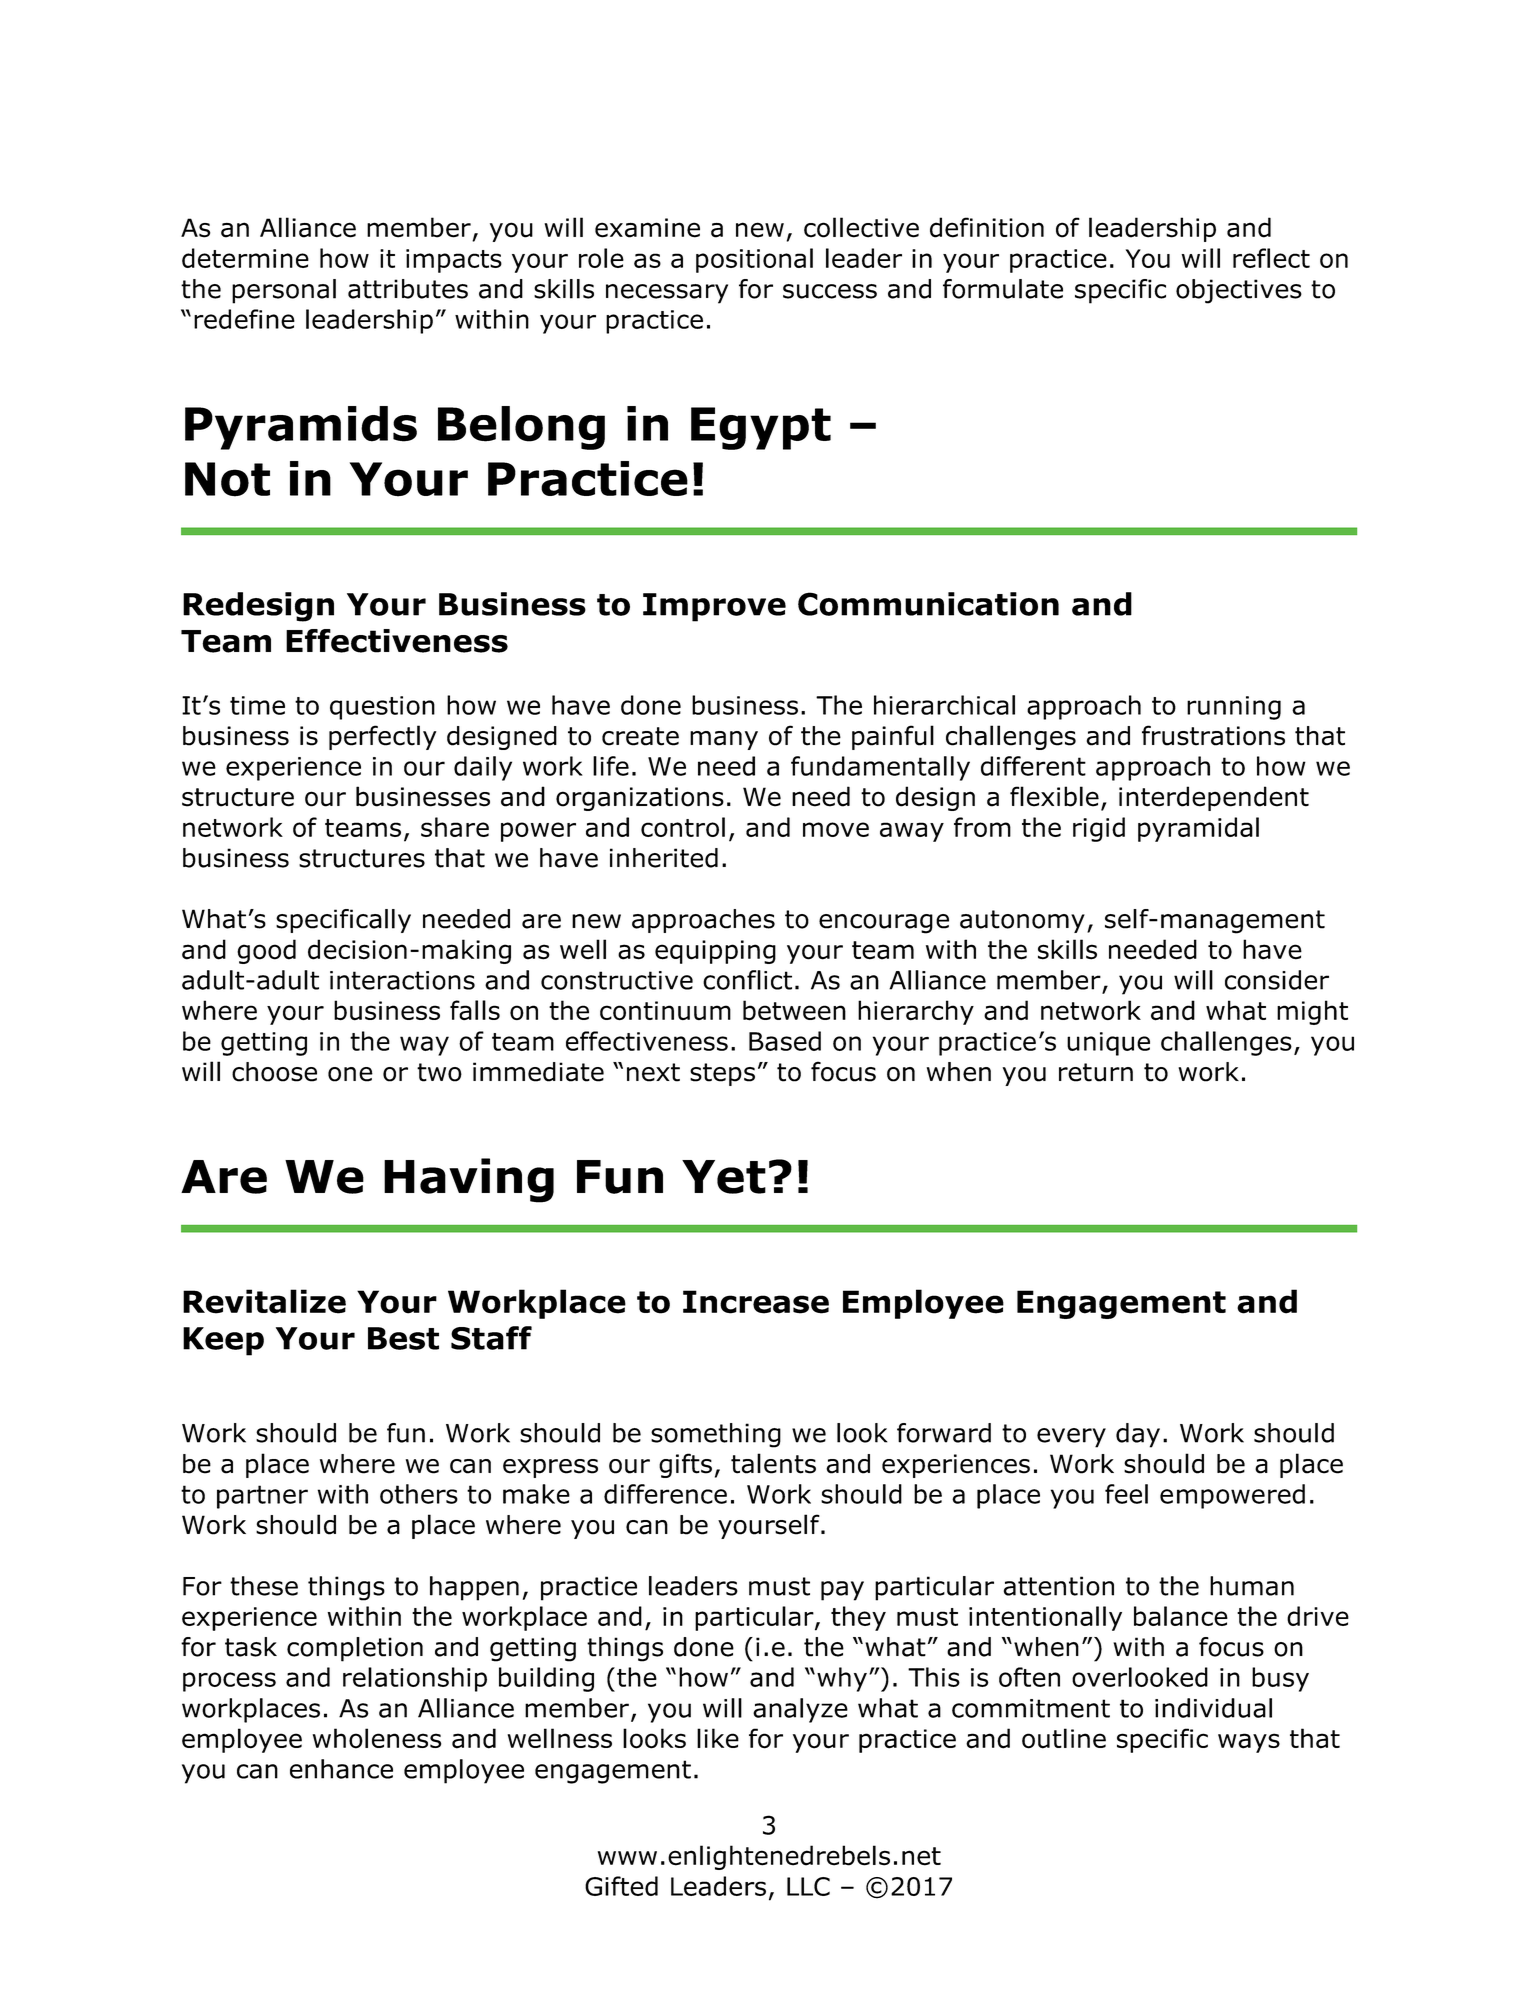 This image has height=1991, width=1538. Describe the element at coordinates (754, 260) in the image. I see `positional` at that location.
